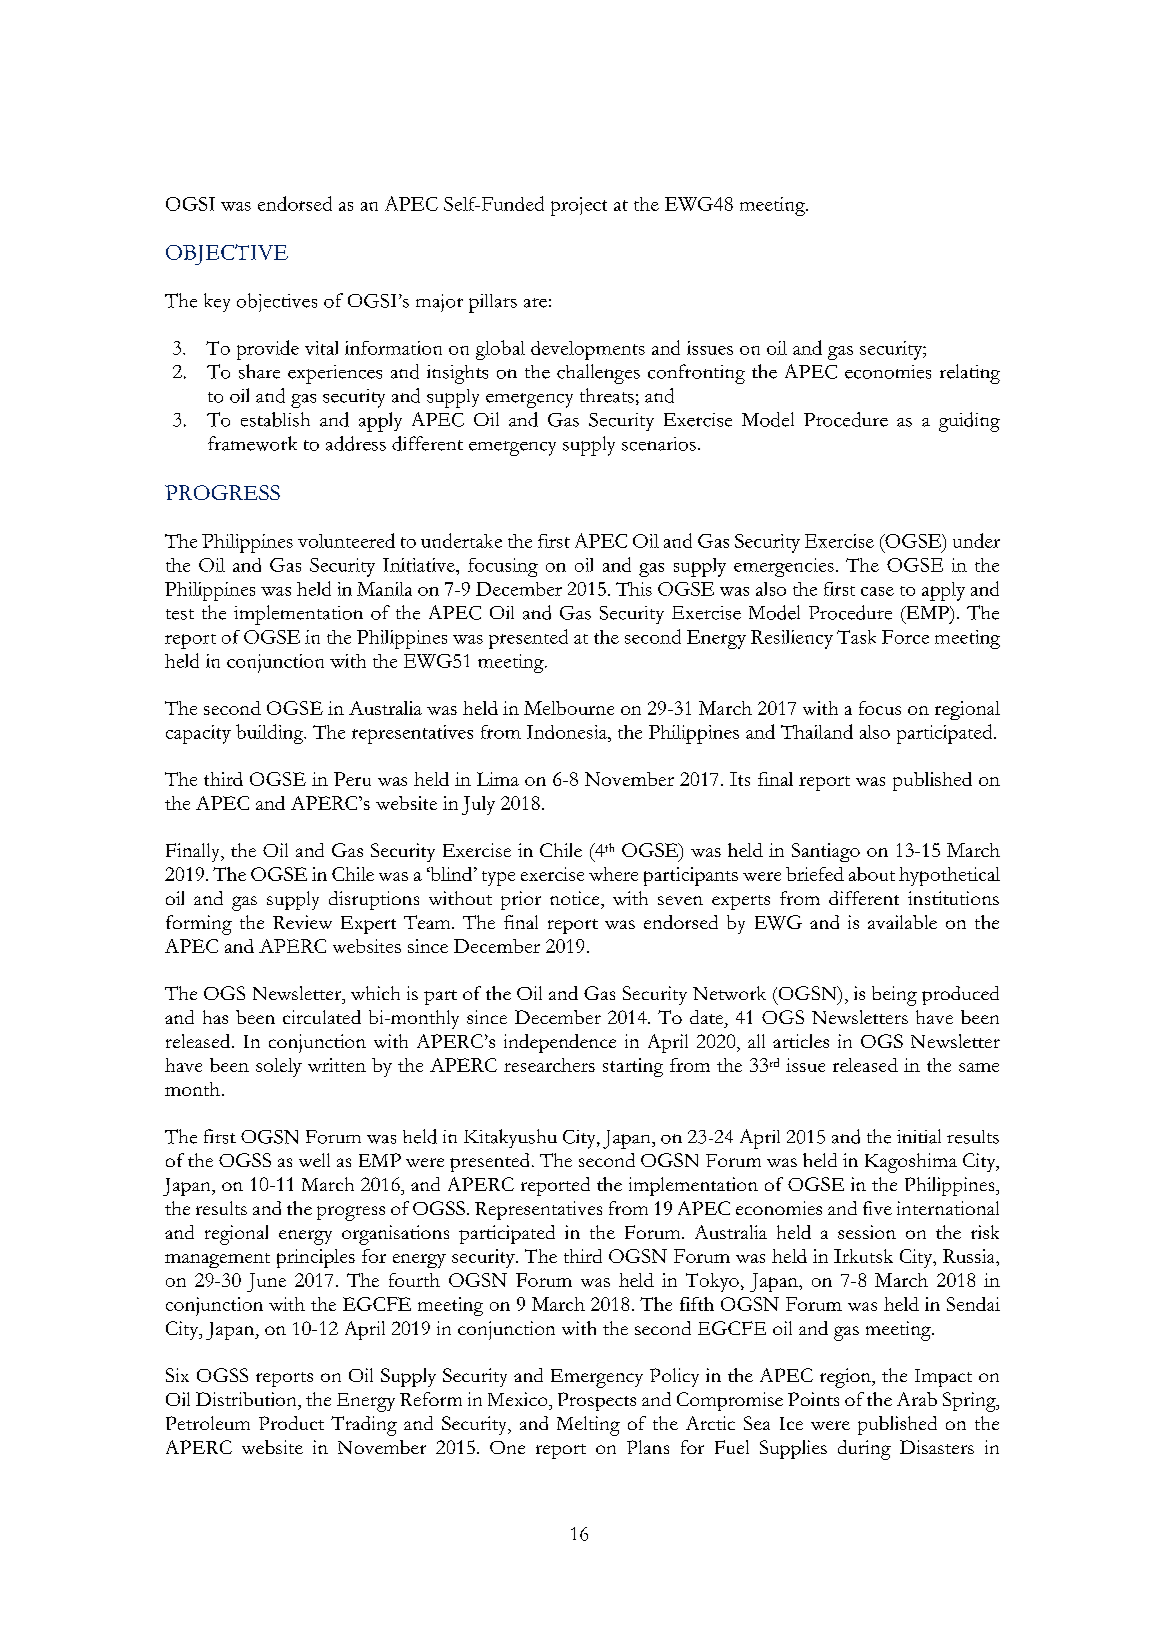 The width and height of the image is (1153, 1630). I want to click on Melbourne, so click(569, 708).
